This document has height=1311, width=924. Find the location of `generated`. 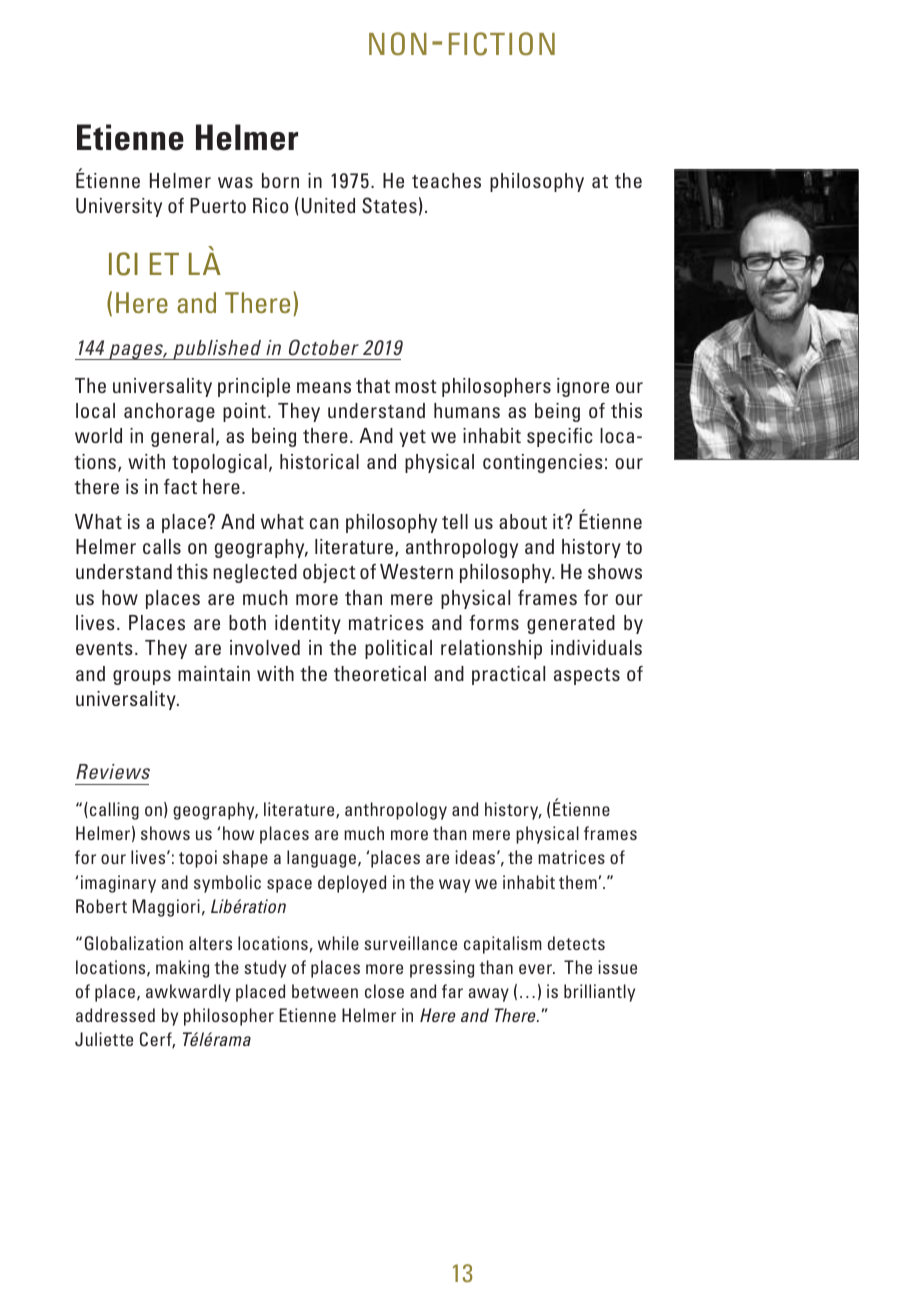

generated is located at coordinates (571, 624).
